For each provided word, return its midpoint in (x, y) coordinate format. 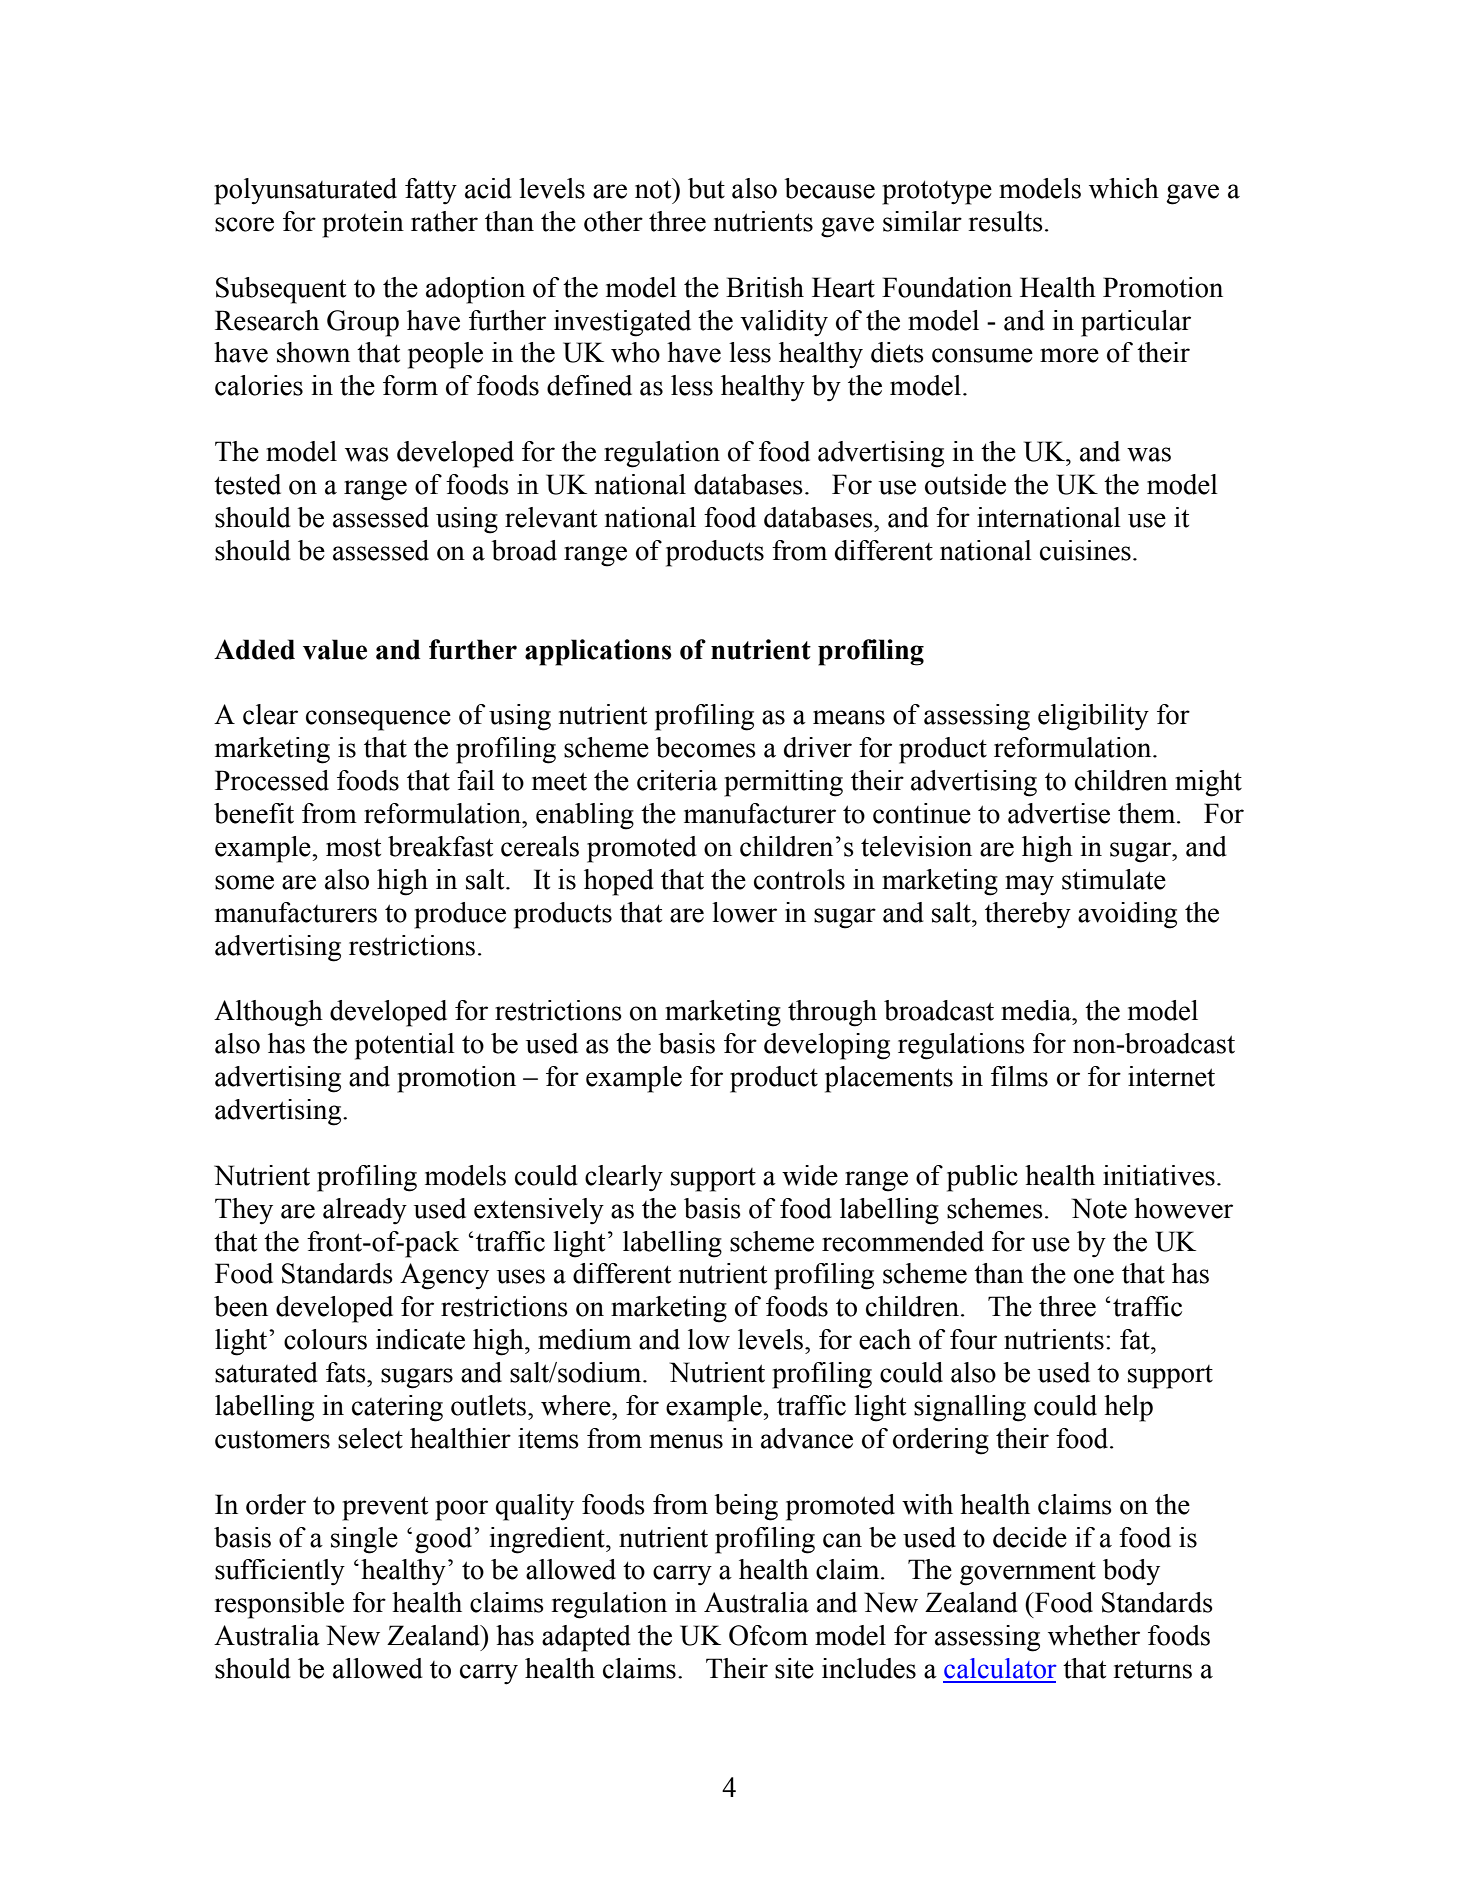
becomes (706, 747)
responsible (279, 1605)
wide (810, 1175)
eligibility (1093, 717)
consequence (378, 720)
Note (1099, 1208)
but (706, 188)
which (1124, 188)
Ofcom (768, 1635)
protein (363, 224)
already (365, 1211)
